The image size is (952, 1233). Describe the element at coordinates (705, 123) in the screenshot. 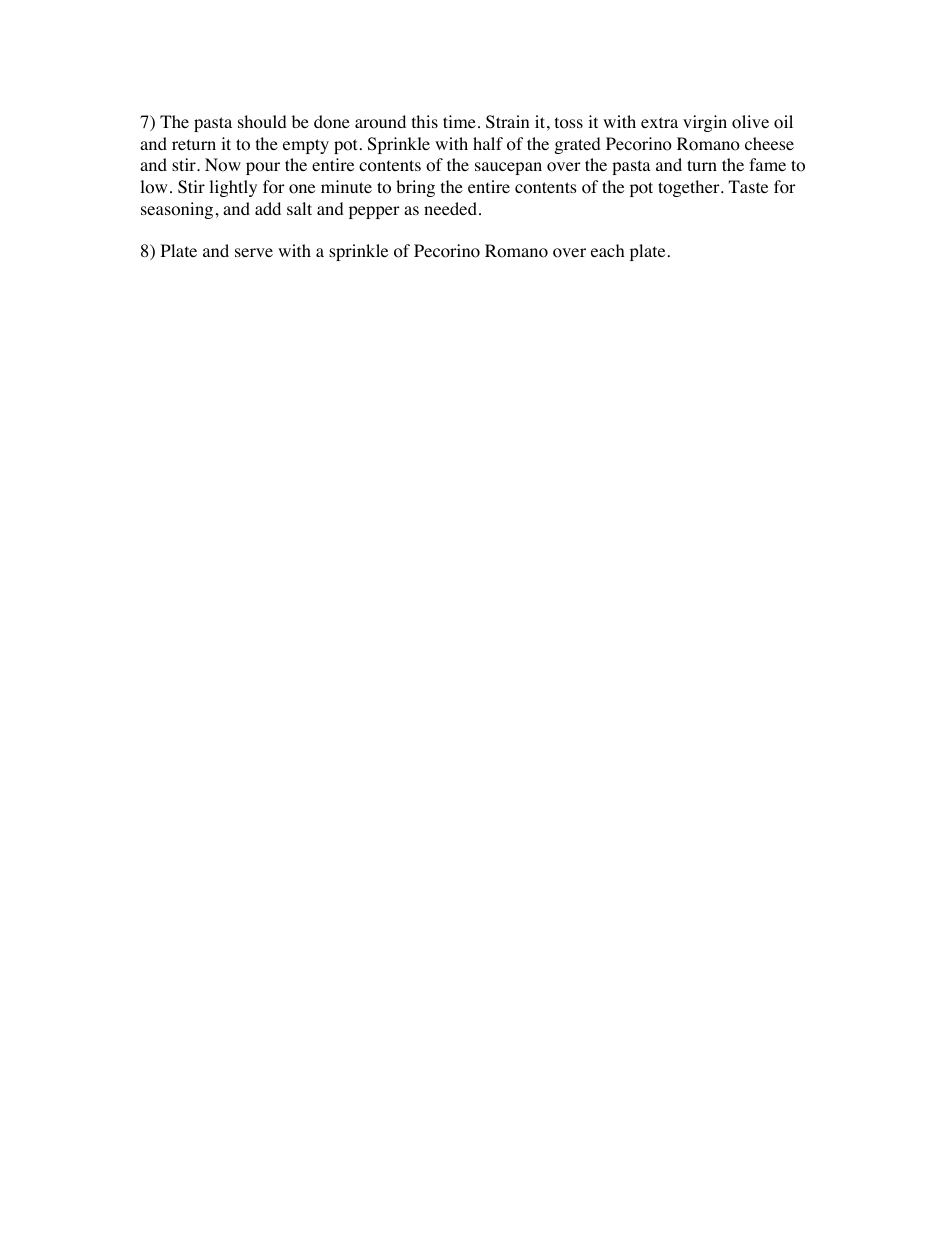

I see `virgin` at that location.
